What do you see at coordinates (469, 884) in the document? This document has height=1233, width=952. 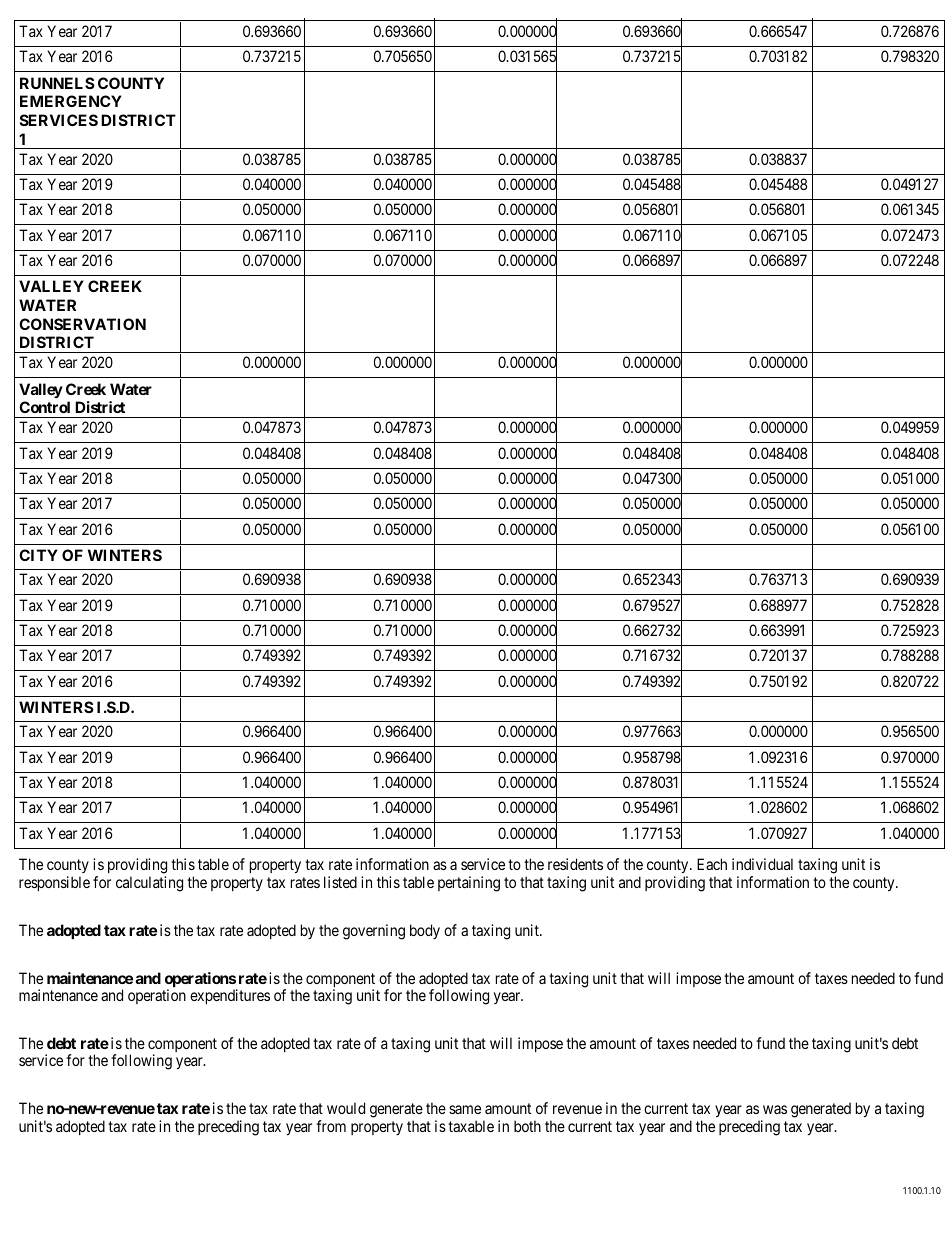 I see `pertaining` at bounding box center [469, 884].
